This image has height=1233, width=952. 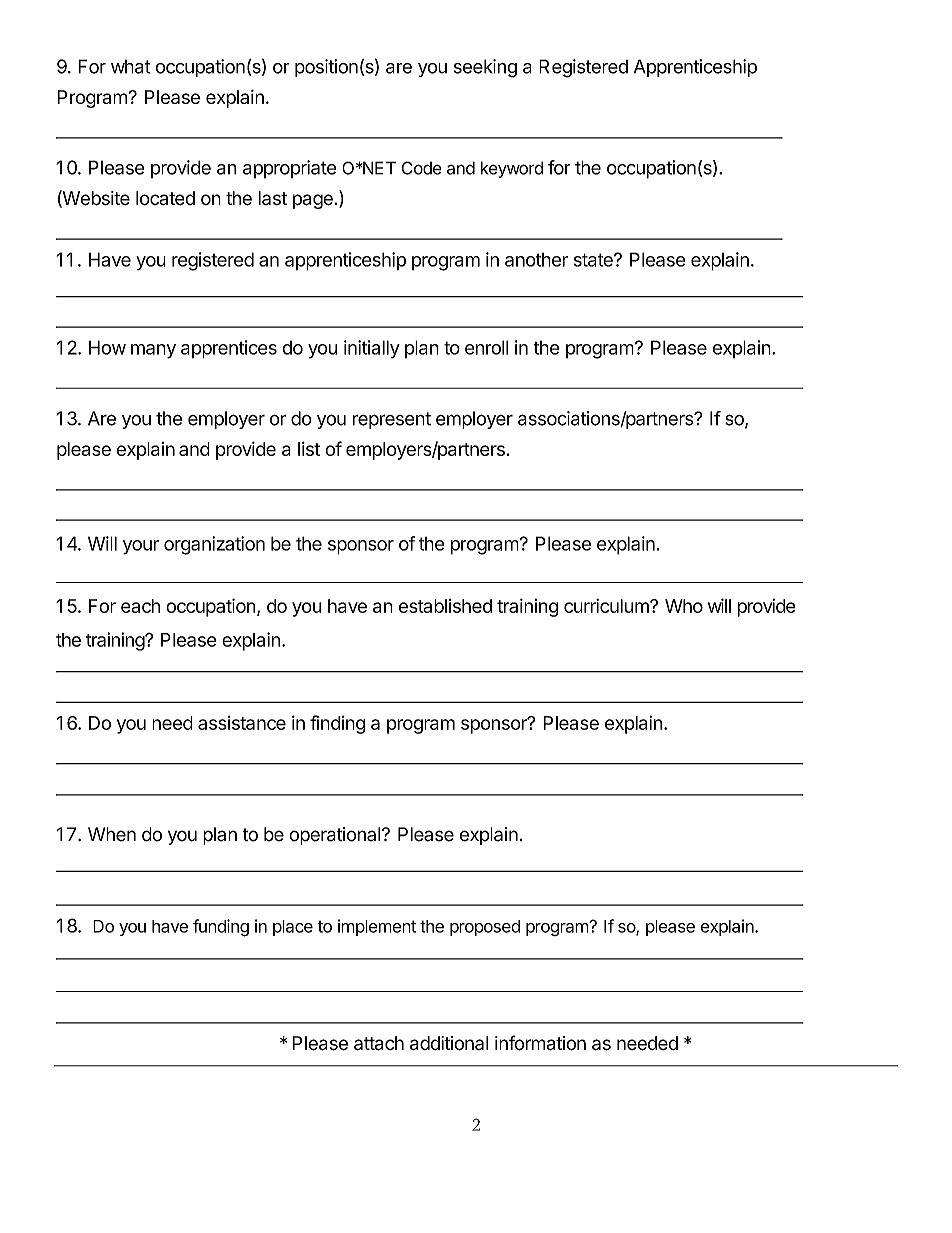 I want to click on proposed, so click(x=485, y=928).
